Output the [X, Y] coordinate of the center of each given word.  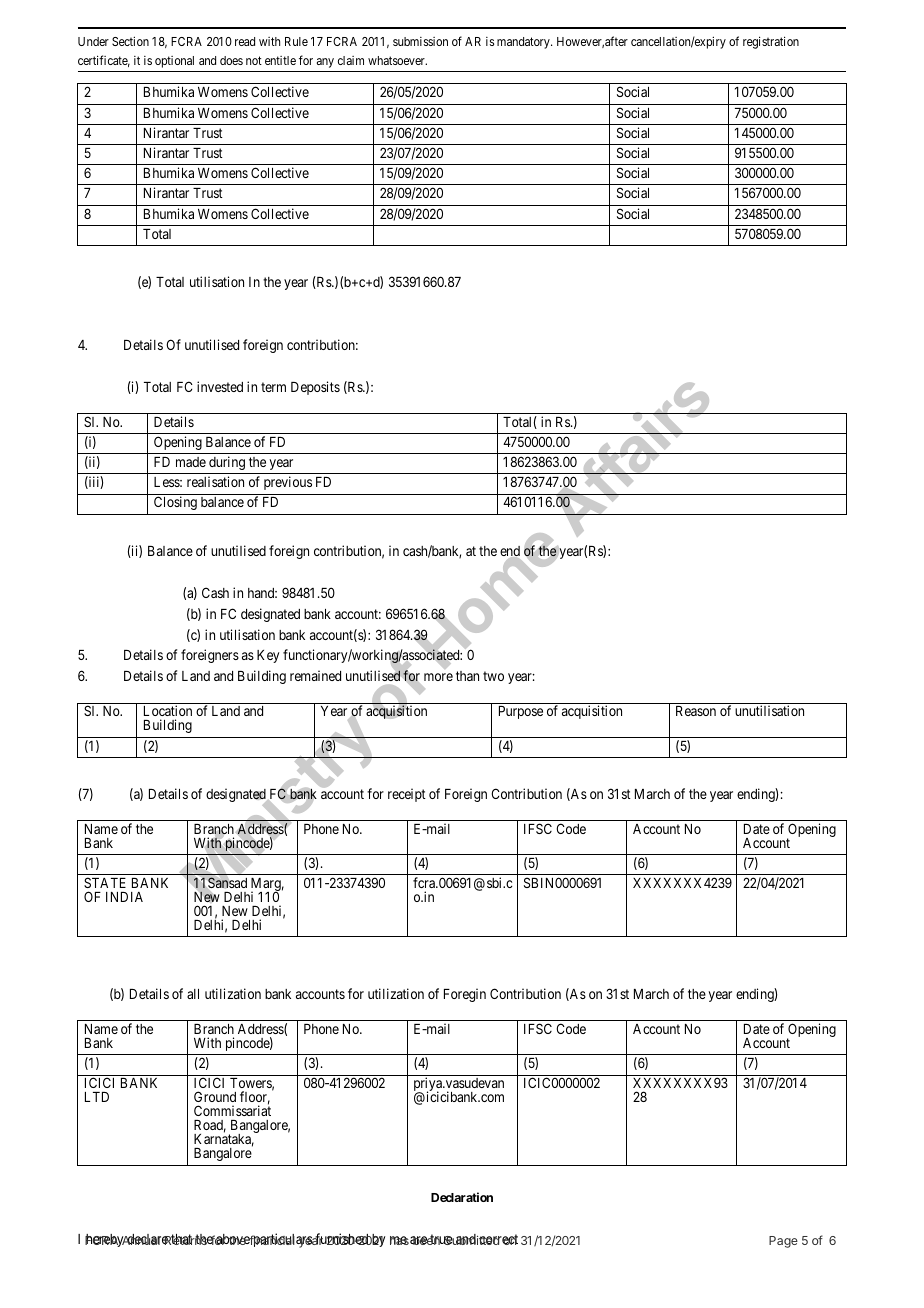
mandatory [524, 43]
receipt [407, 795]
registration [771, 42]
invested [220, 386]
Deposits [315, 388]
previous [288, 483]
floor [255, 1098]
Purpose [521, 712]
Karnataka [224, 1140]
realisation [215, 481]
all [193, 994]
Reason [696, 711]
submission [420, 41]
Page [783, 1242]
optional [174, 62]
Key [268, 656]
